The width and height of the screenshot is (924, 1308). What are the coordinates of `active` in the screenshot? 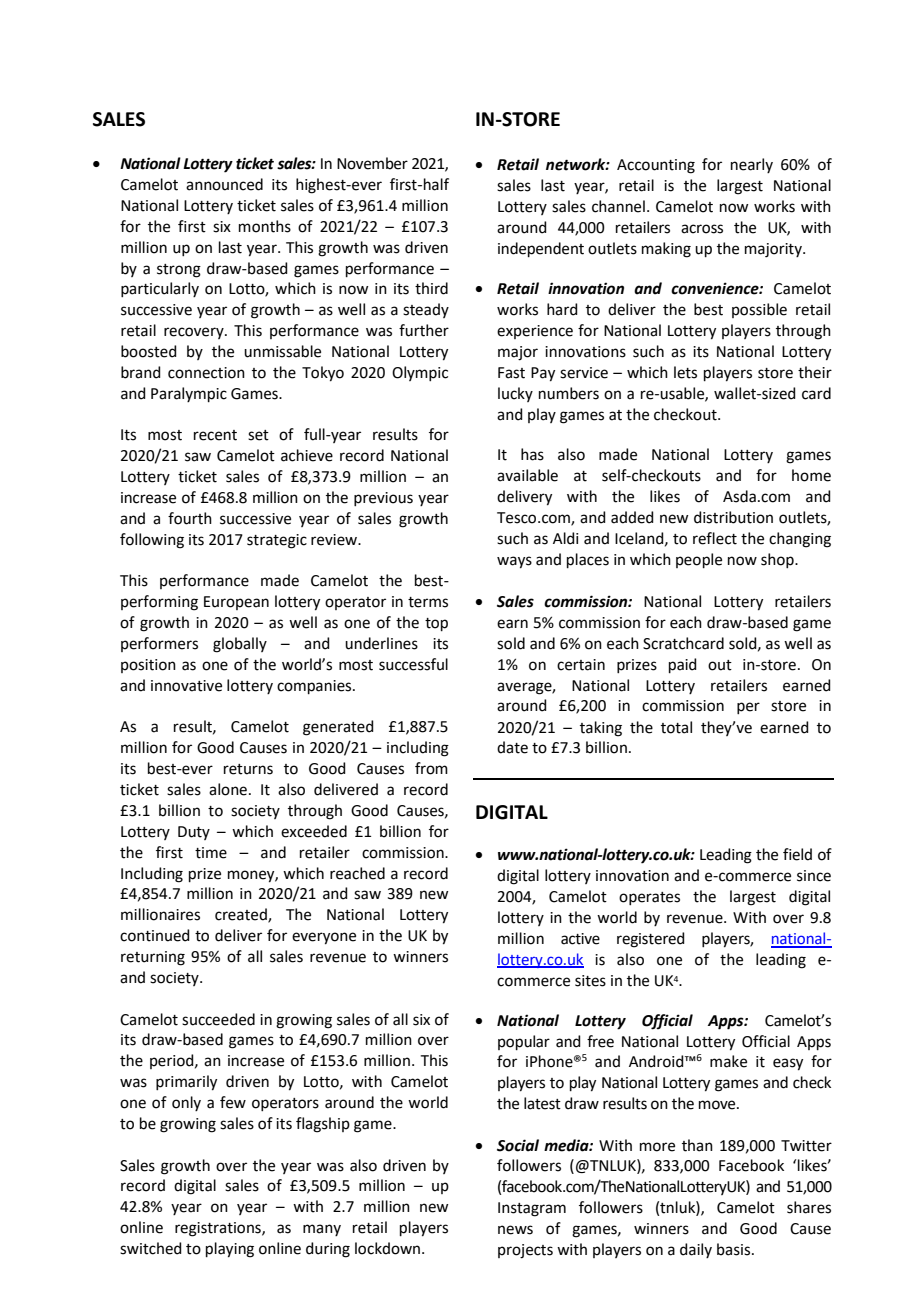 It's located at (580, 939).
